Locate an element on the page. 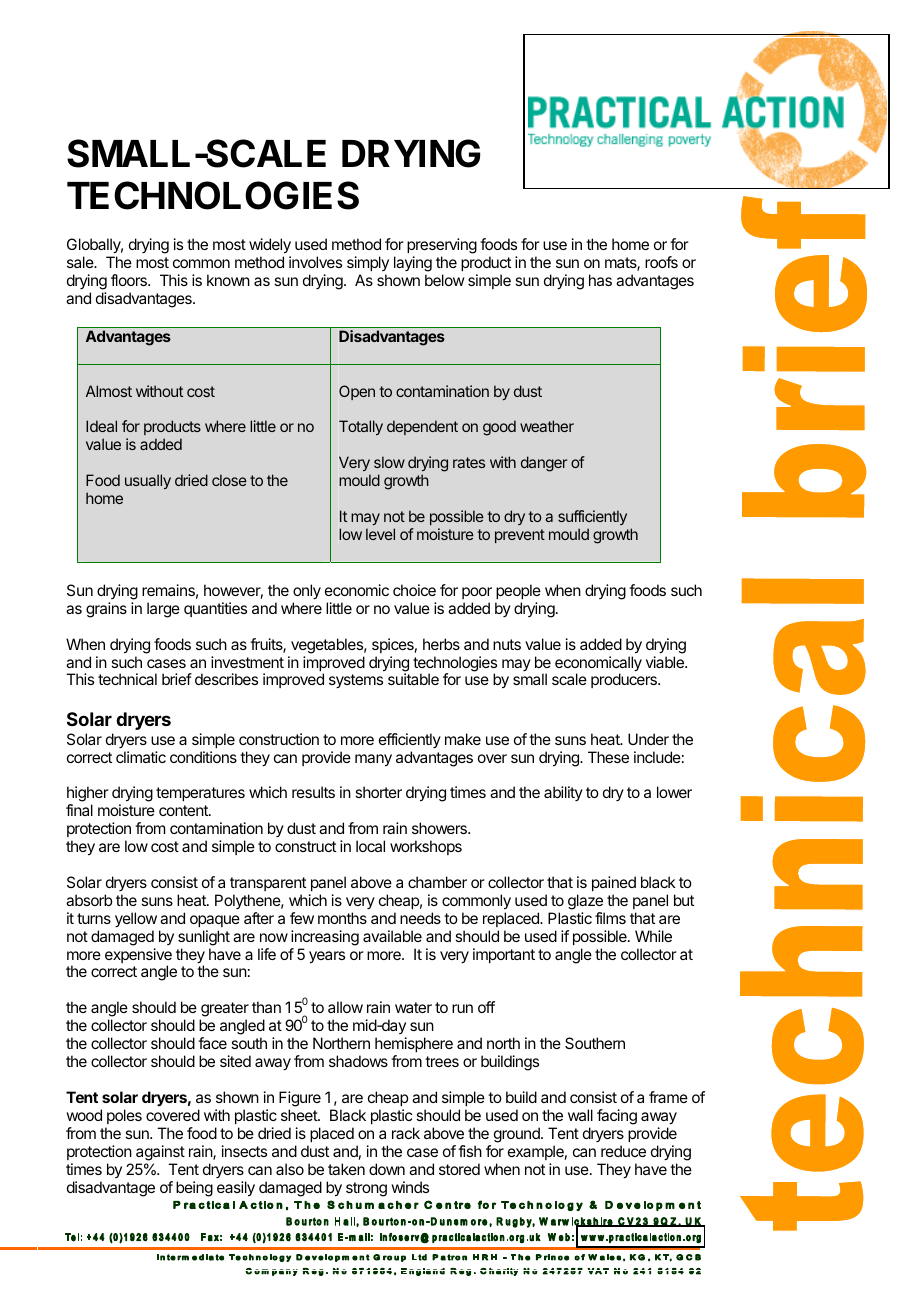 This document has height=1308, width=924. simply is located at coordinates (368, 263).
